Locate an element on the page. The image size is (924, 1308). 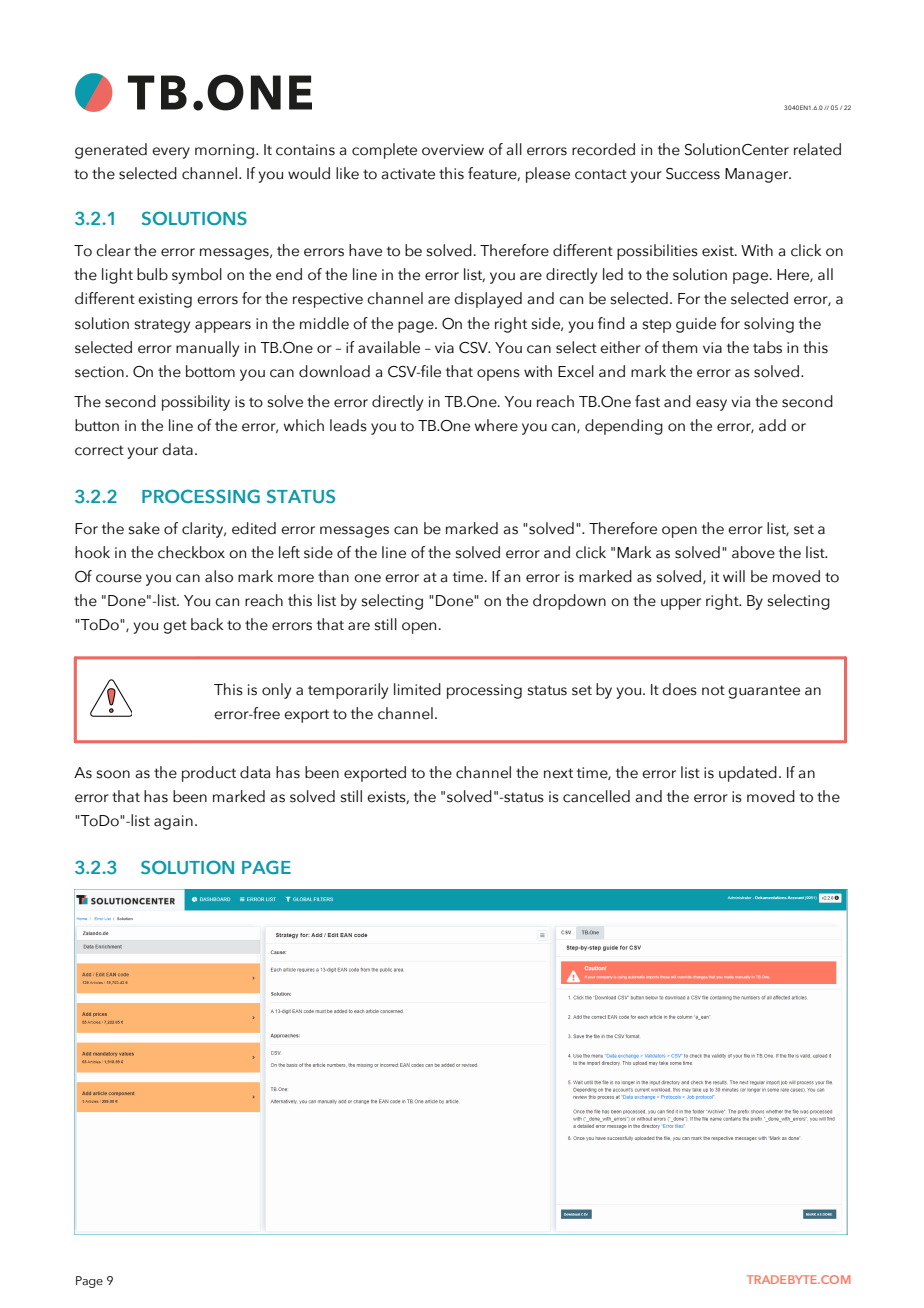
again is located at coordinates (173, 822).
